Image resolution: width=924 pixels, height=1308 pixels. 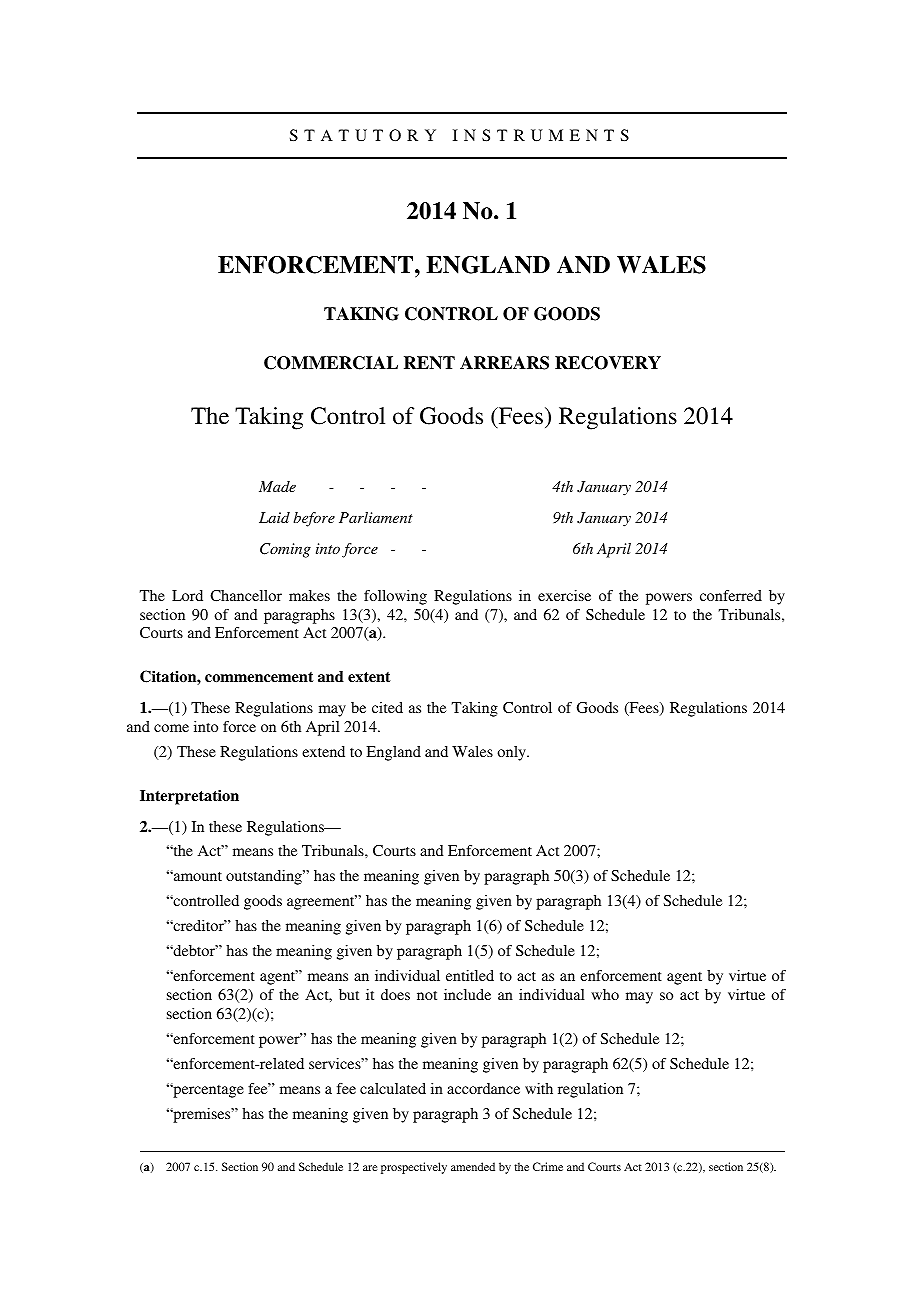 I want to click on who, so click(x=605, y=994).
